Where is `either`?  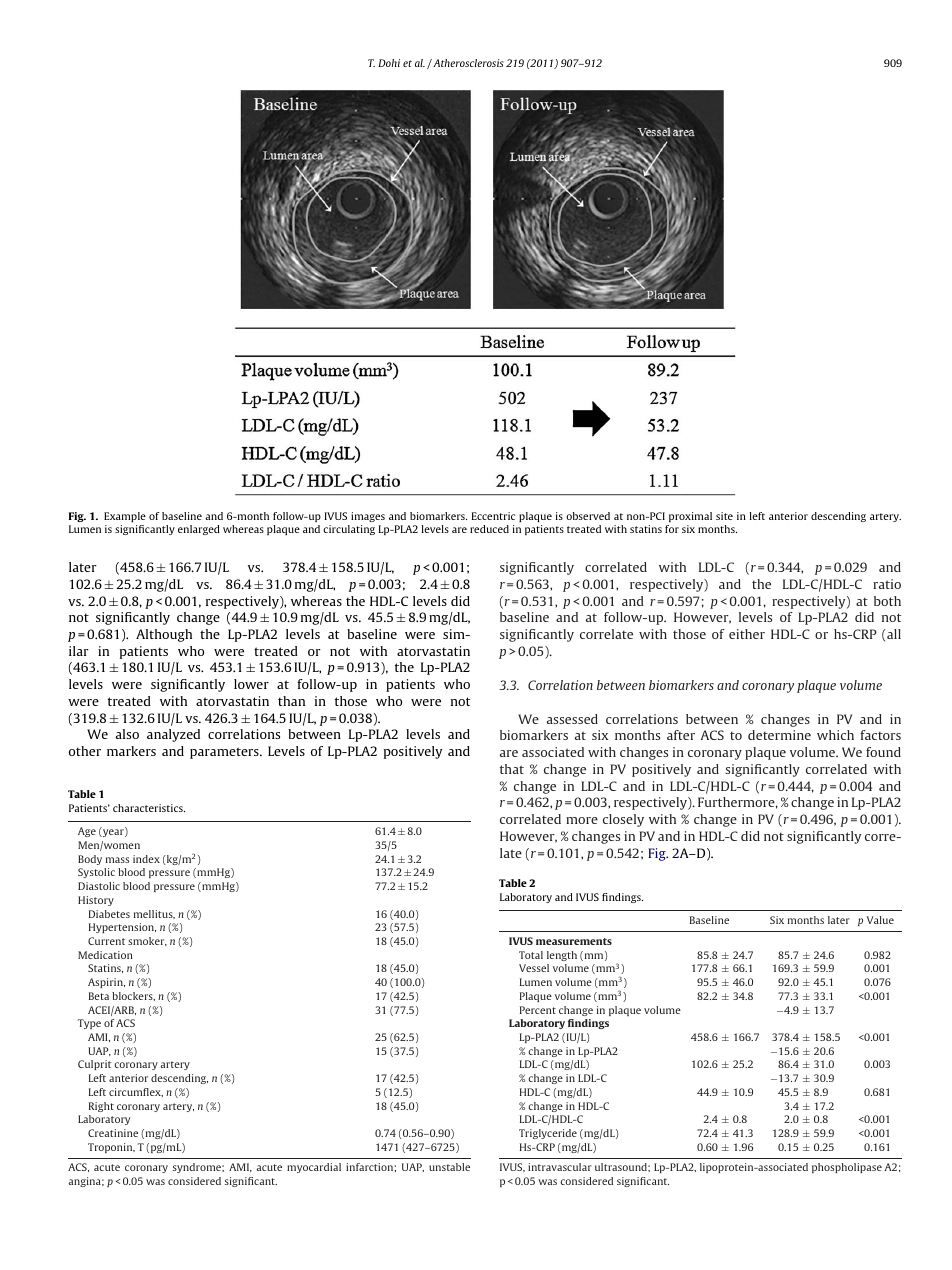 either is located at coordinates (747, 634).
